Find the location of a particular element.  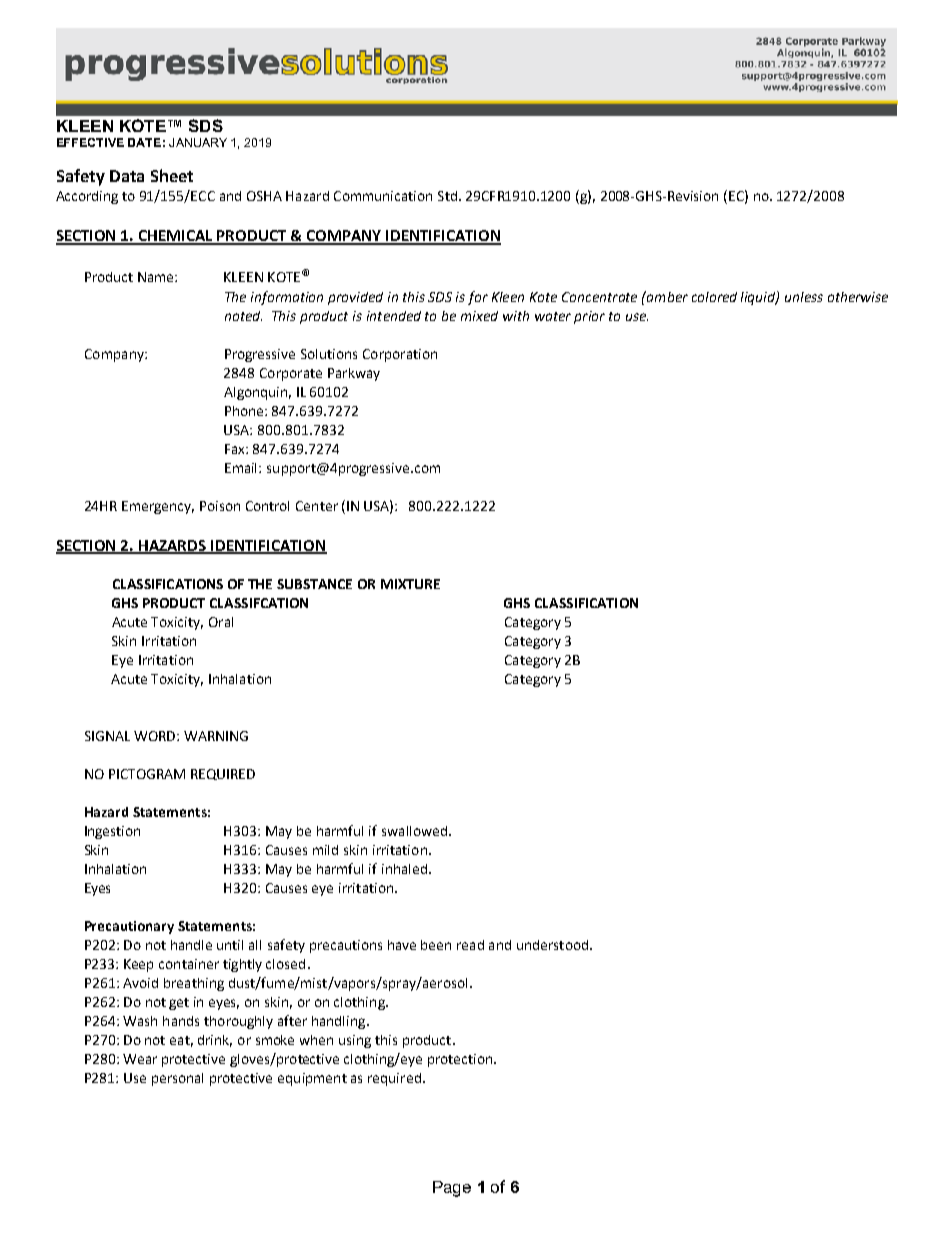

unless is located at coordinates (804, 297).
